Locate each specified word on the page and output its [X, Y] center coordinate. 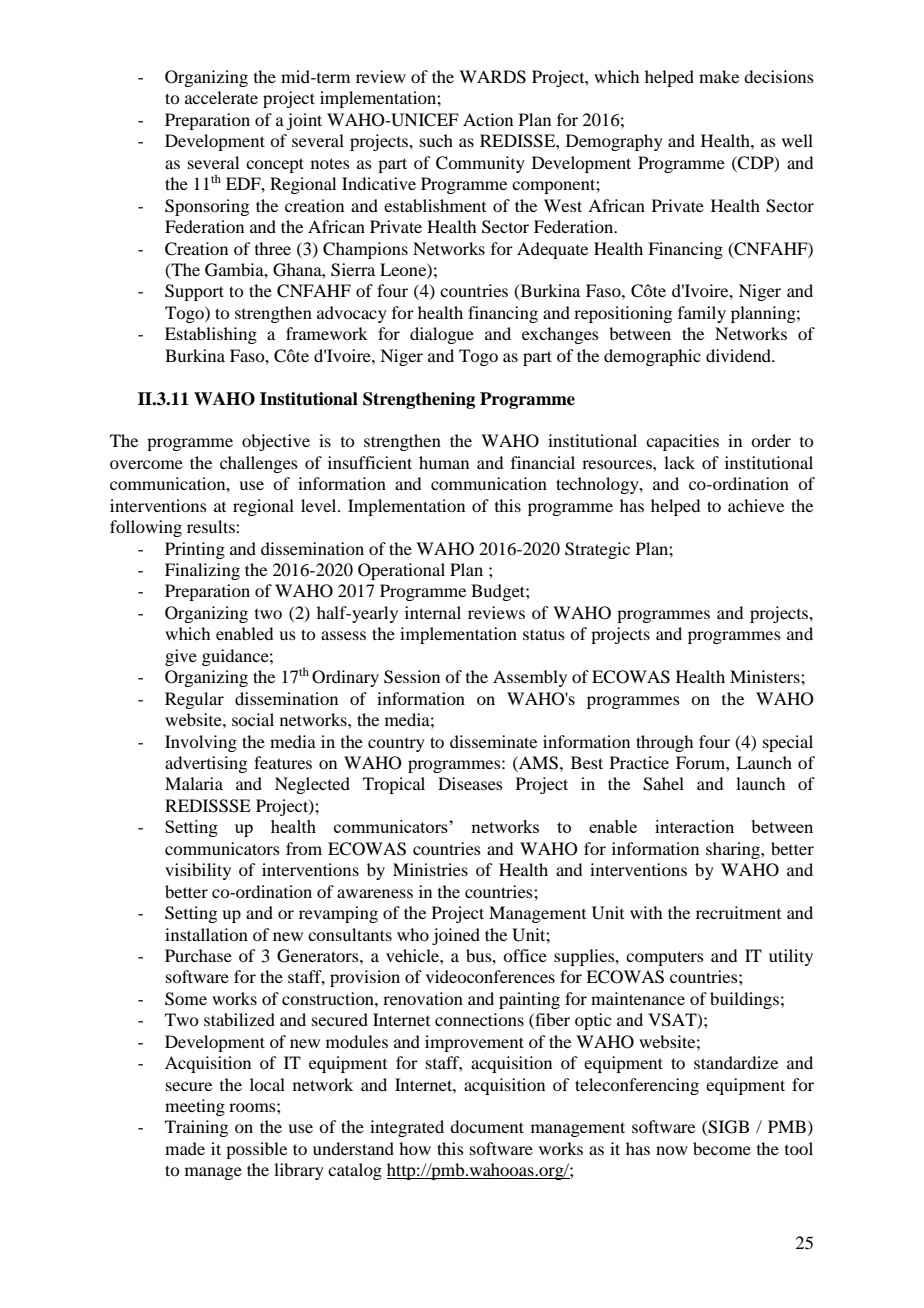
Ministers [766, 676]
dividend [740, 355]
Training [196, 1128]
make [719, 76]
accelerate [221, 97]
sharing [734, 850]
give [181, 657]
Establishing [211, 335]
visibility [198, 871]
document [487, 1126]
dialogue [442, 335]
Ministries [430, 869]
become [722, 1148]
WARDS [492, 77]
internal [433, 612]
